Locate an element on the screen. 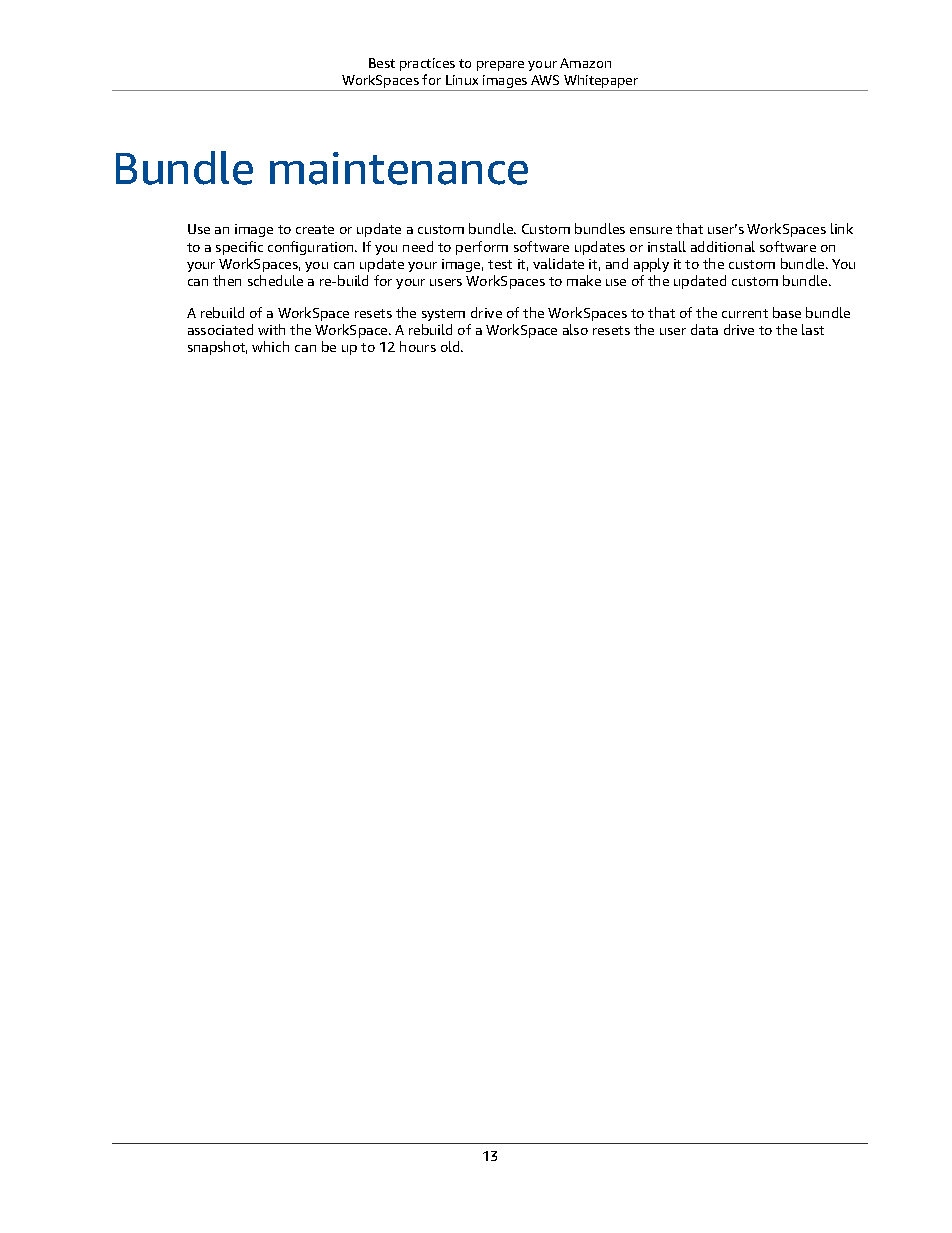 The height and width of the screenshot is (1233, 952). Amazon is located at coordinates (585, 63).
